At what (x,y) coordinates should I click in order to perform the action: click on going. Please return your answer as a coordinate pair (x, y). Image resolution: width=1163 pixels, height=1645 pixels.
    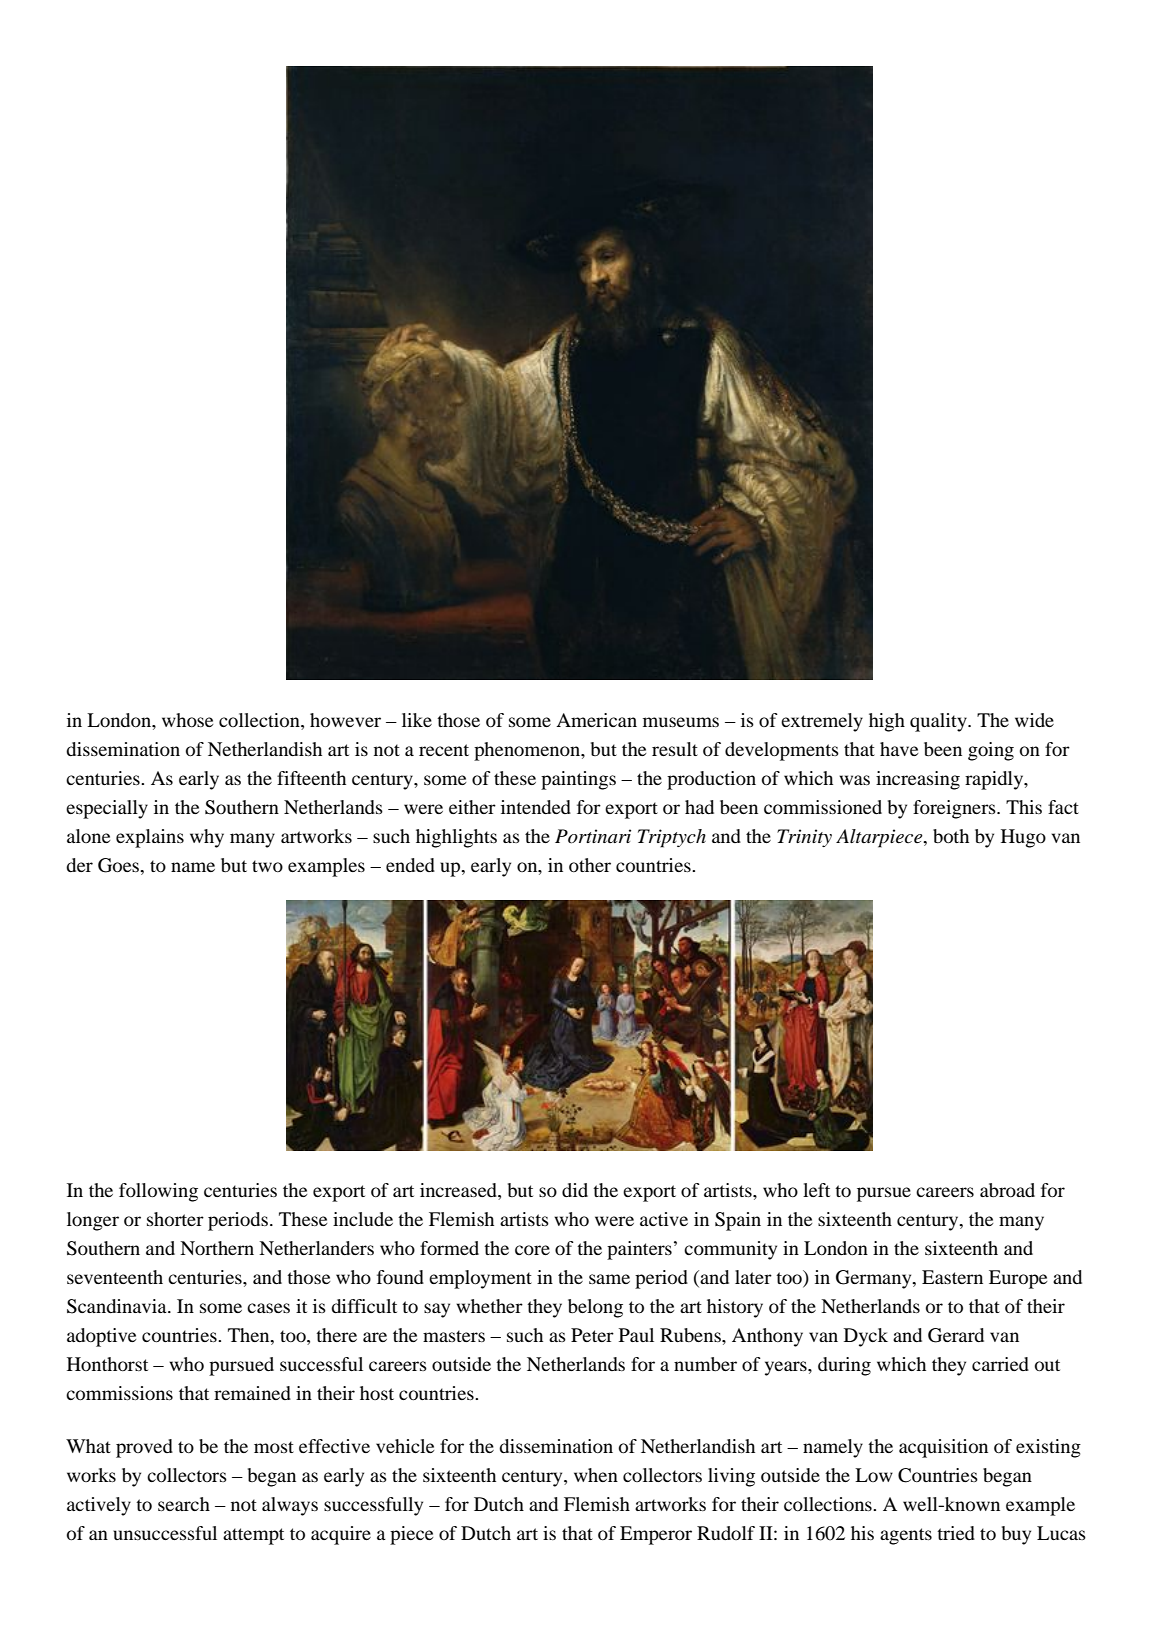
    Looking at the image, I should click on (991, 751).
